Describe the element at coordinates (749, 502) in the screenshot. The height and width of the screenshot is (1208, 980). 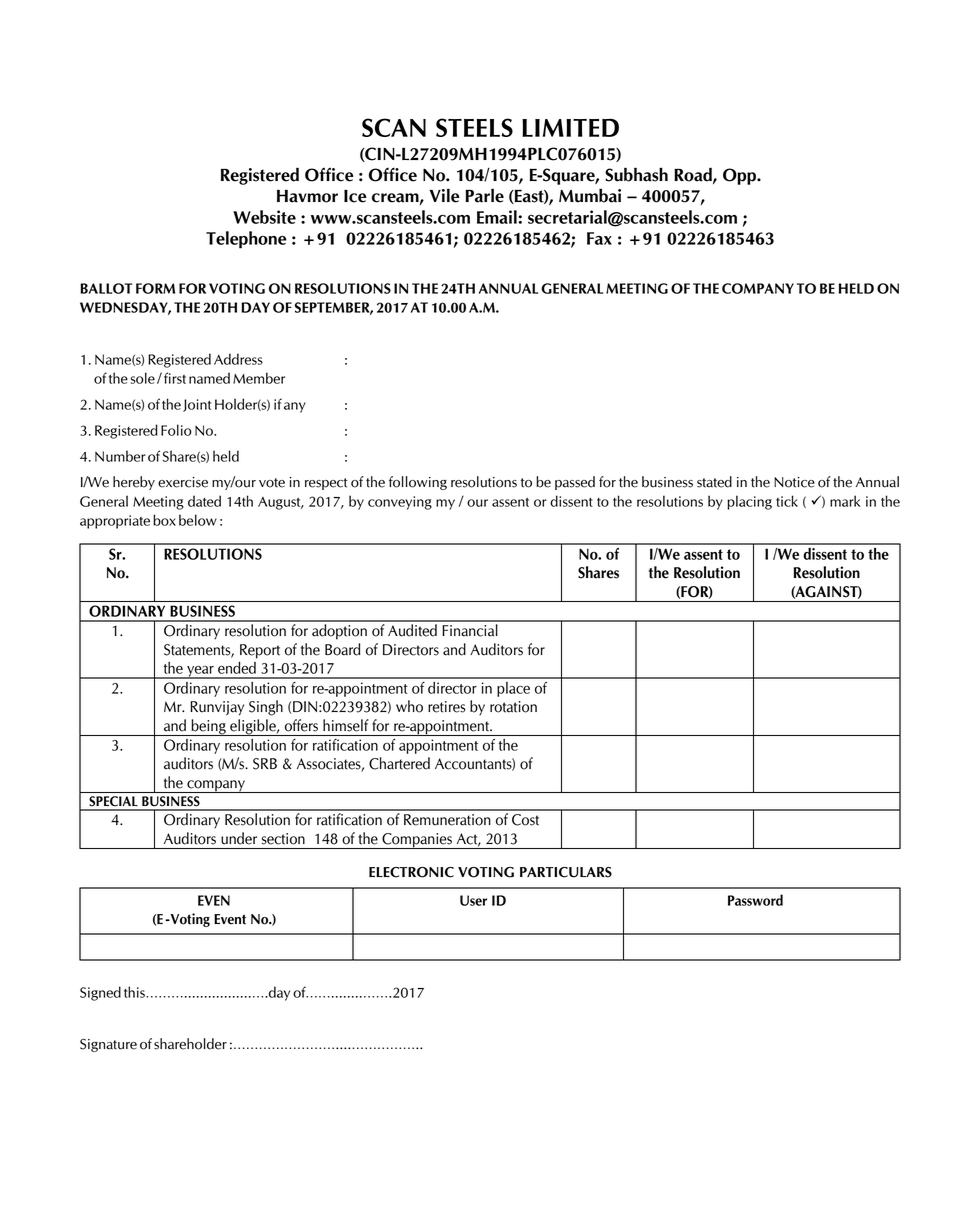
I see `placing` at that location.
